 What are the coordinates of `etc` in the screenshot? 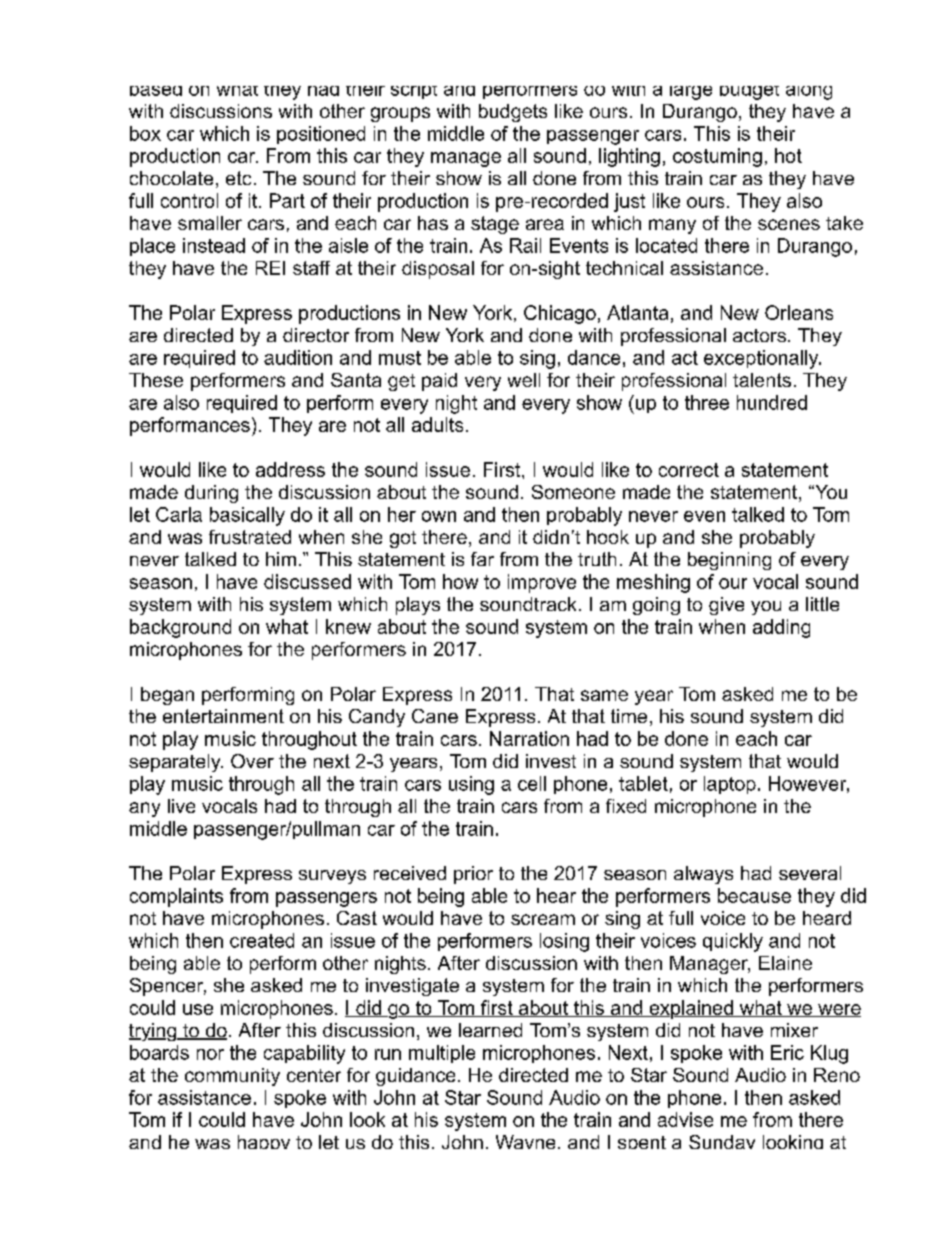 It's located at (238, 178).
